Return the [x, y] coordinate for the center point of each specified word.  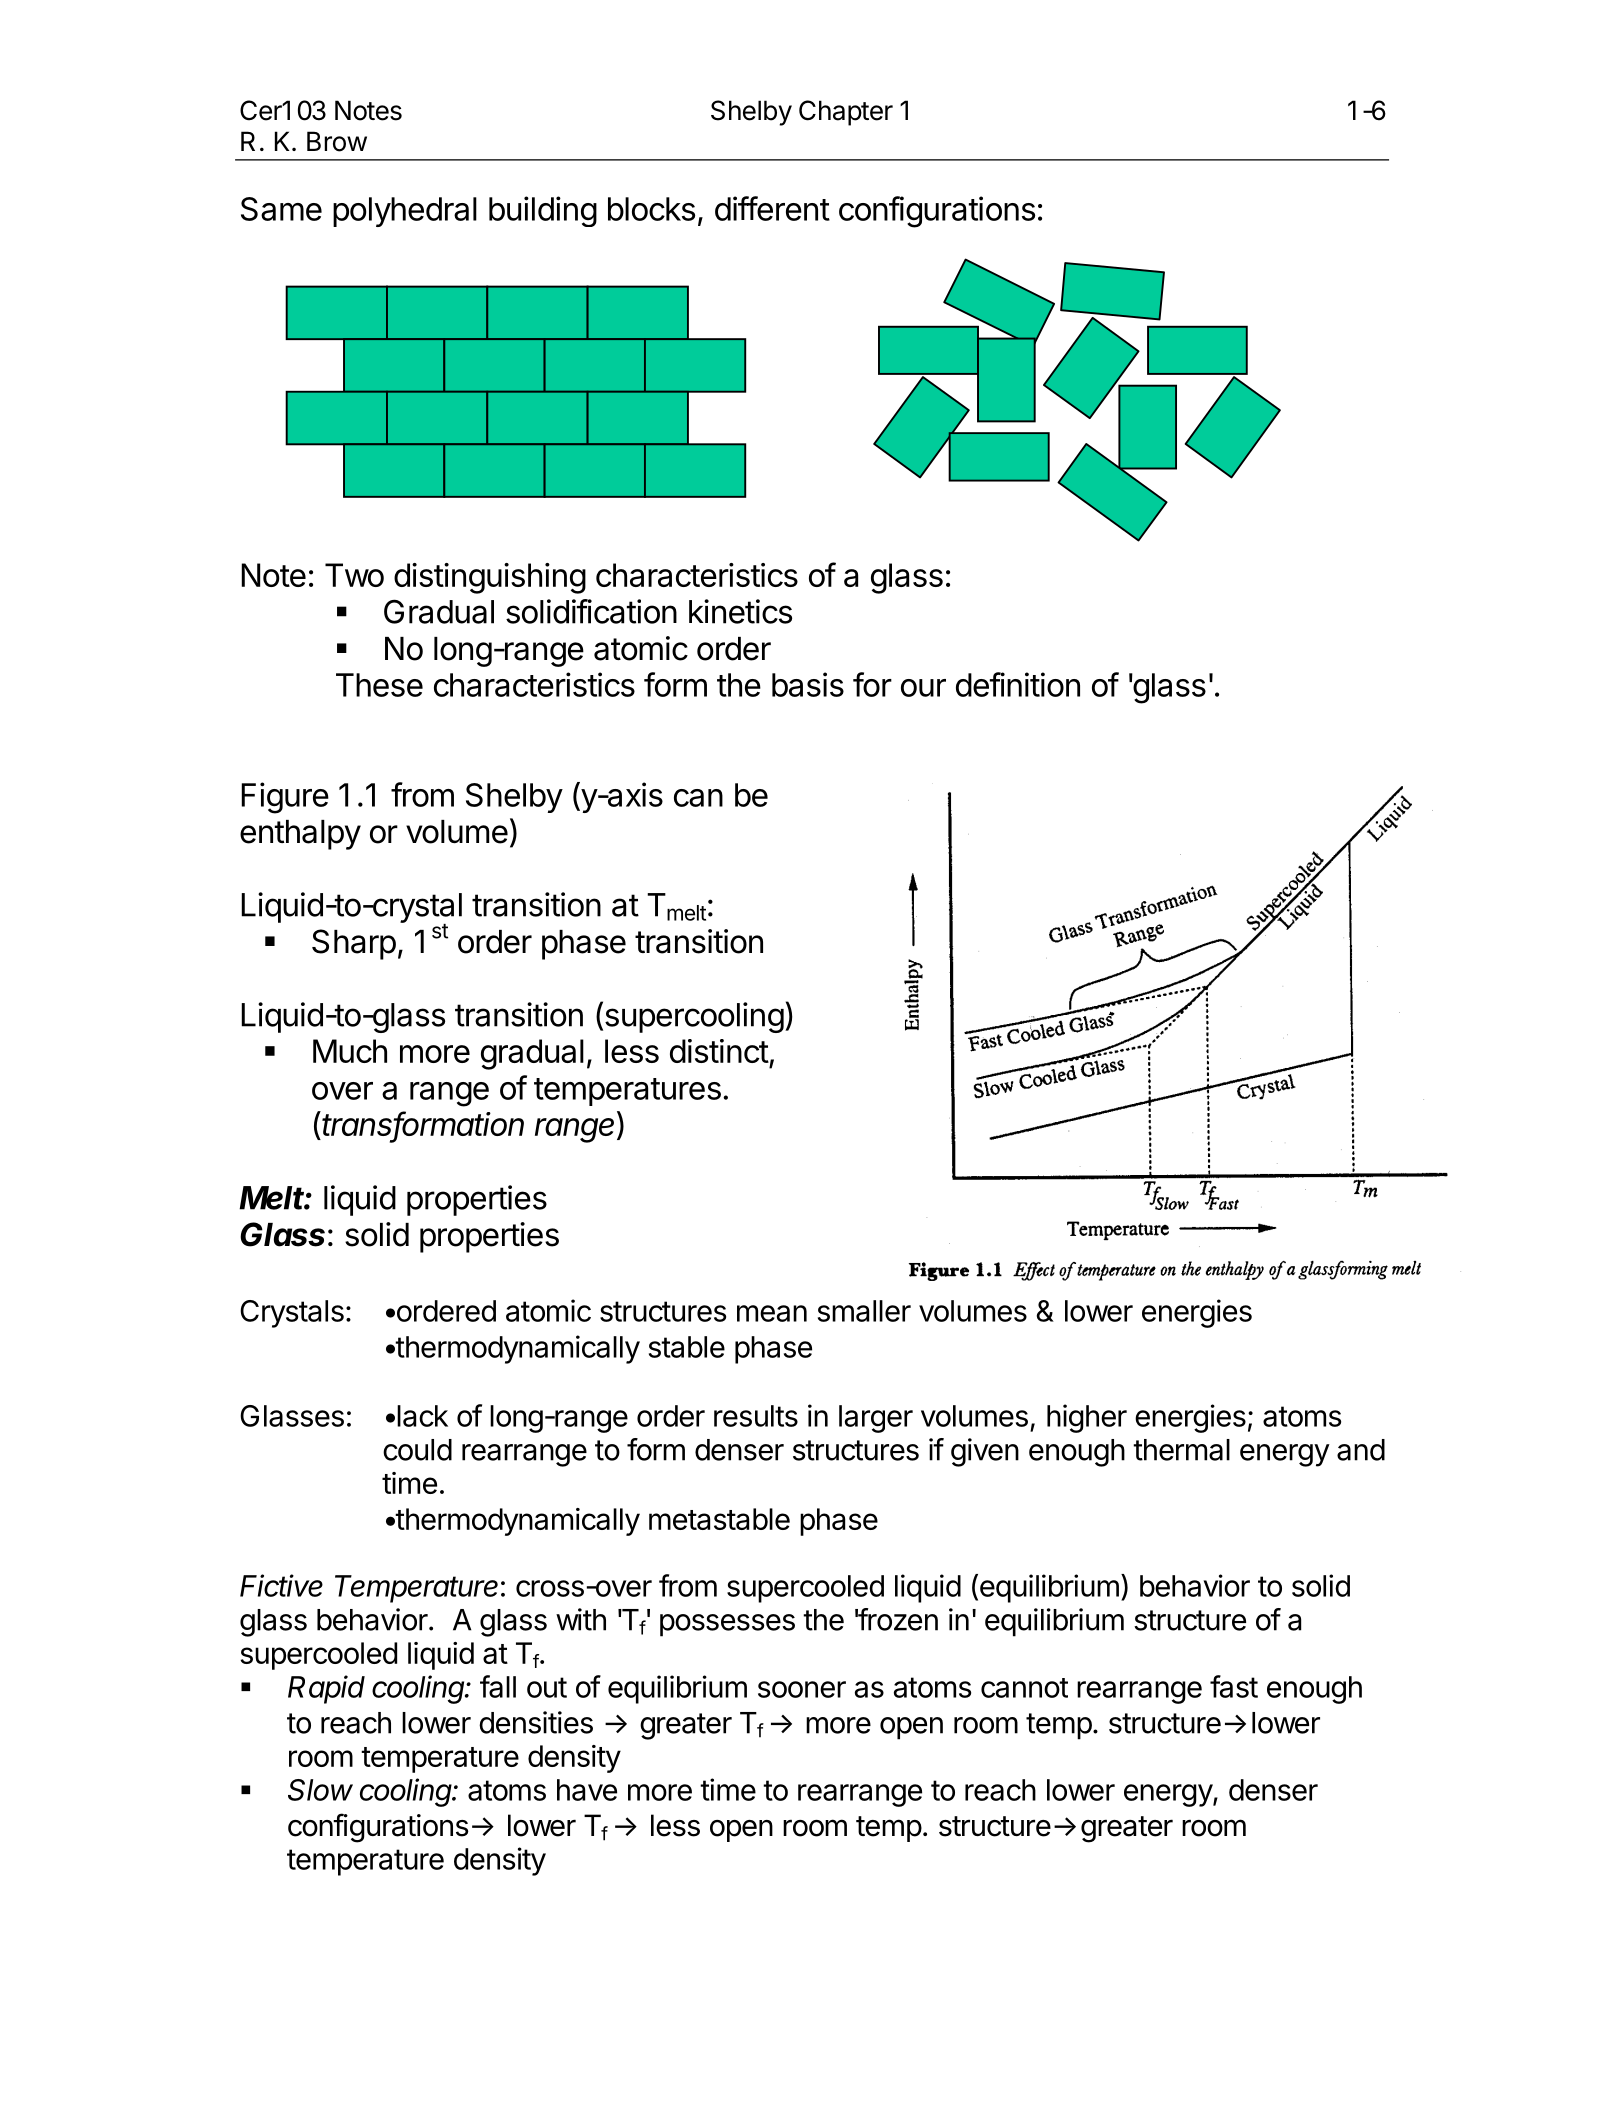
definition [1018, 684]
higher [1087, 1418]
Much [350, 1051]
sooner [802, 1689]
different [772, 208]
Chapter [846, 113]
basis [808, 684]
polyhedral [405, 212]
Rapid [326, 1689]
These [379, 685]
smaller [864, 1311]
